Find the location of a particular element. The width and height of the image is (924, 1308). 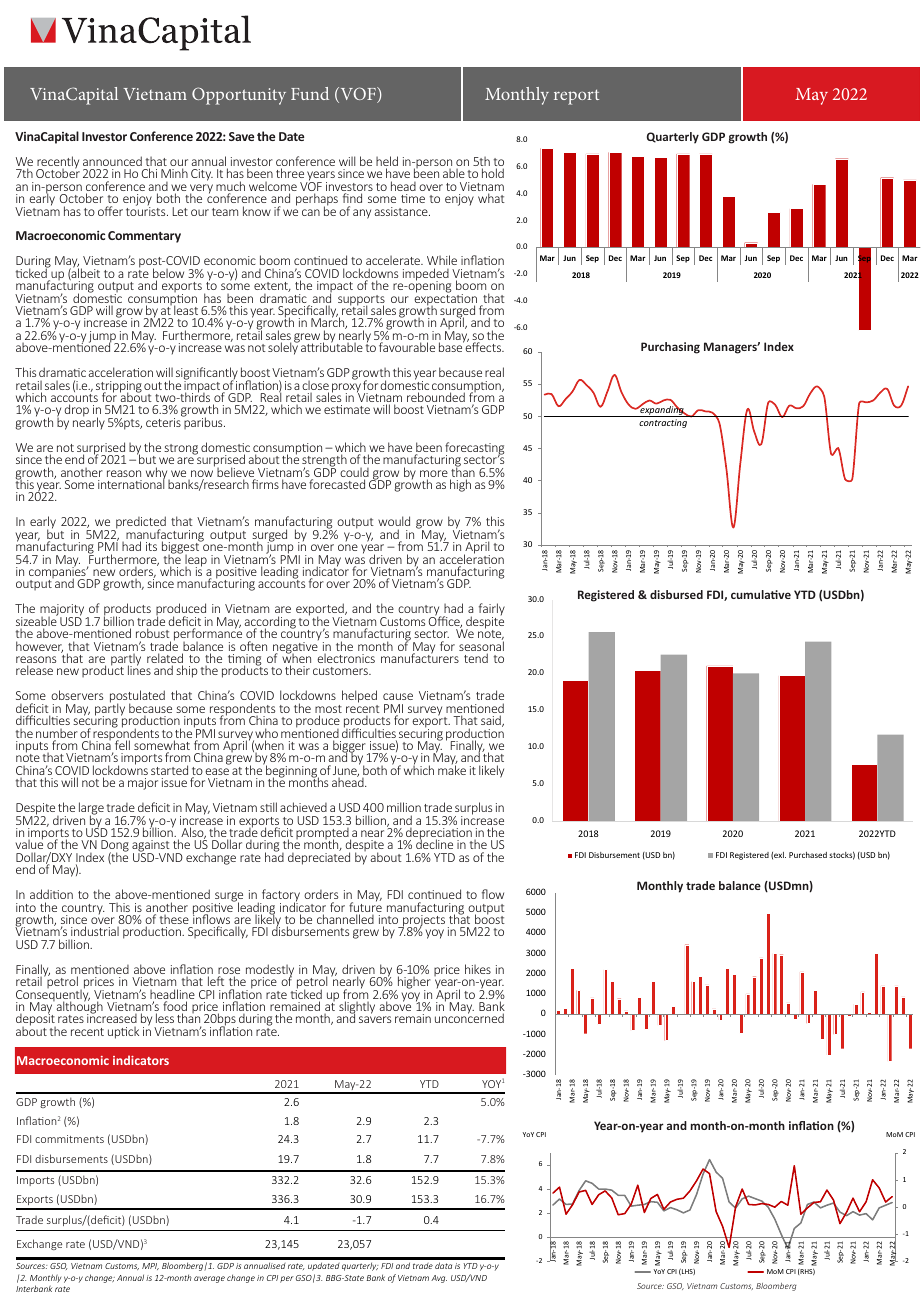

Avg is located at coordinates (439, 1279).
